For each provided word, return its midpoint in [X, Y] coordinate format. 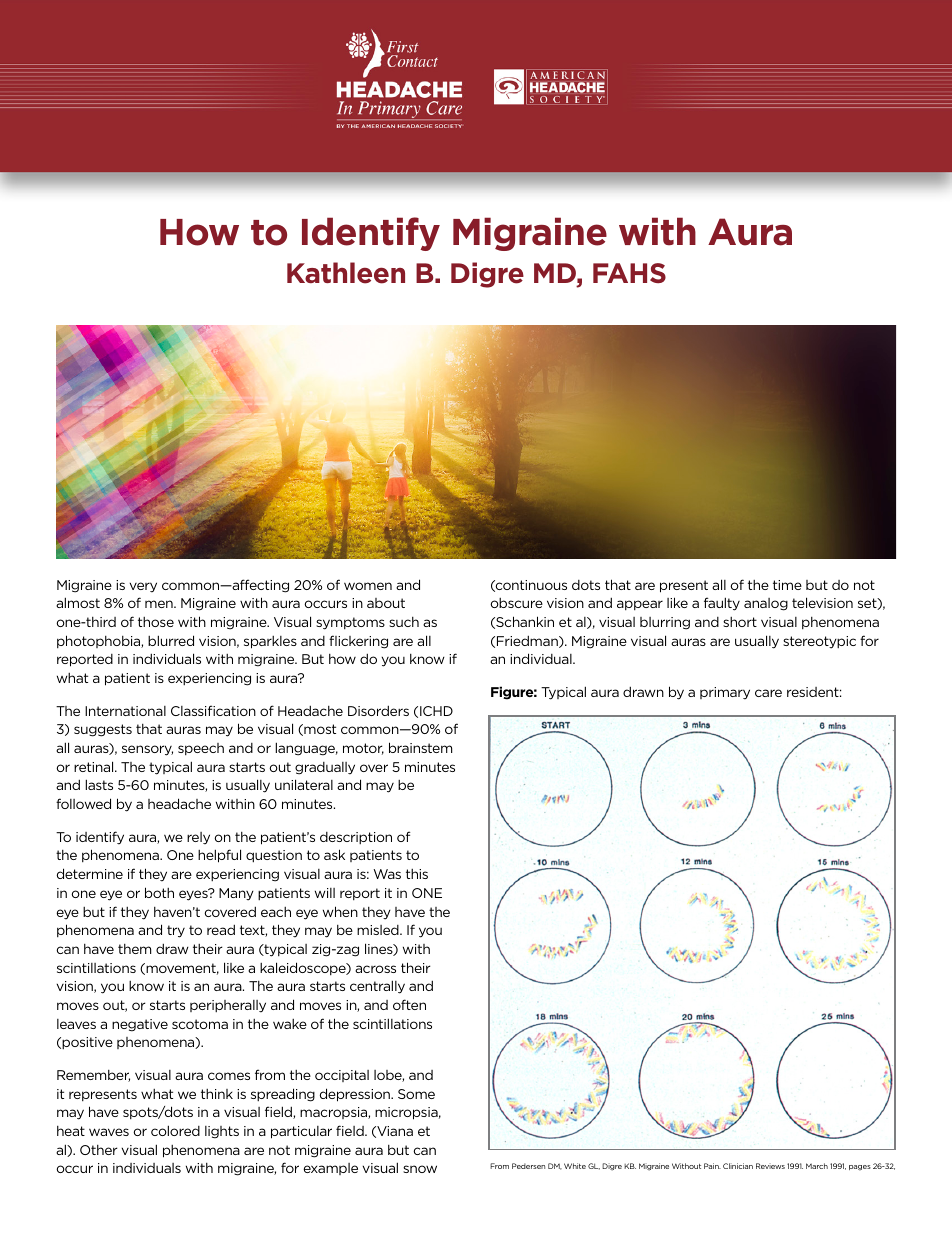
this [417, 874]
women [368, 586]
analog [766, 604]
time [787, 585]
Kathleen [346, 273]
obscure [516, 603]
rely [198, 838]
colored [175, 1130]
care [768, 693]
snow [420, 1169]
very [143, 587]
